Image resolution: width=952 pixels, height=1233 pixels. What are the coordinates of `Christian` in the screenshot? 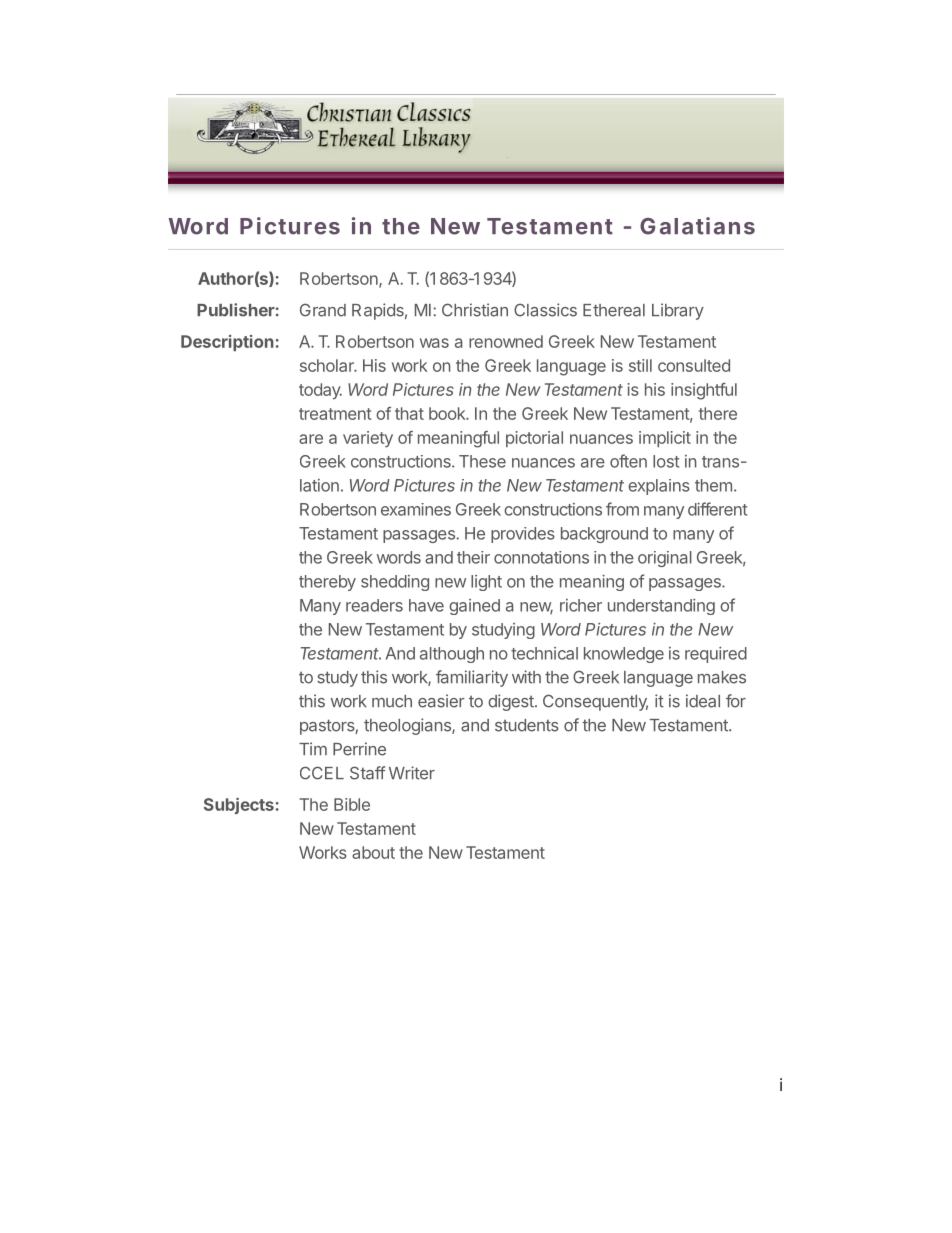 It's located at (475, 310).
